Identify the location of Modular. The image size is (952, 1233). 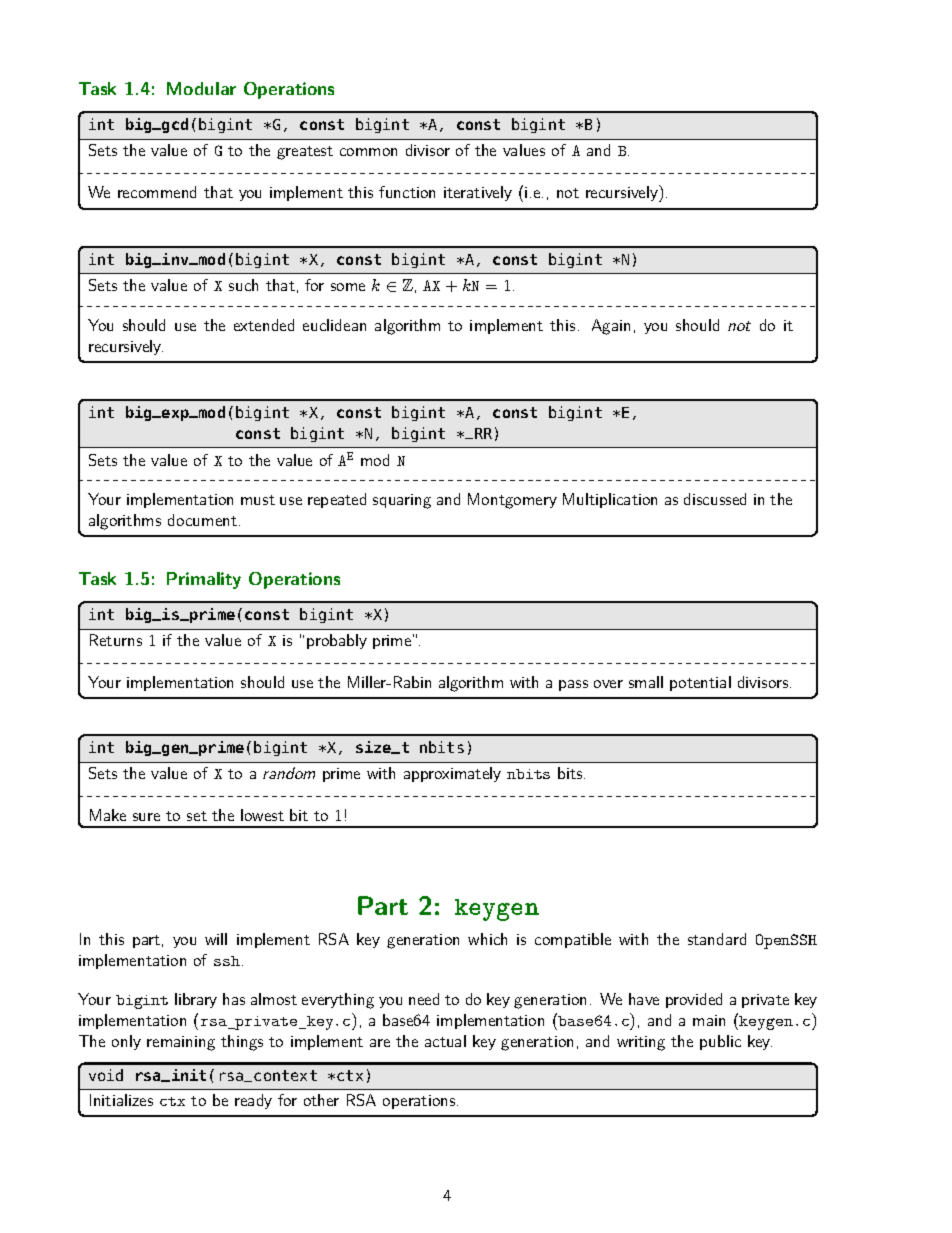
(201, 88).
